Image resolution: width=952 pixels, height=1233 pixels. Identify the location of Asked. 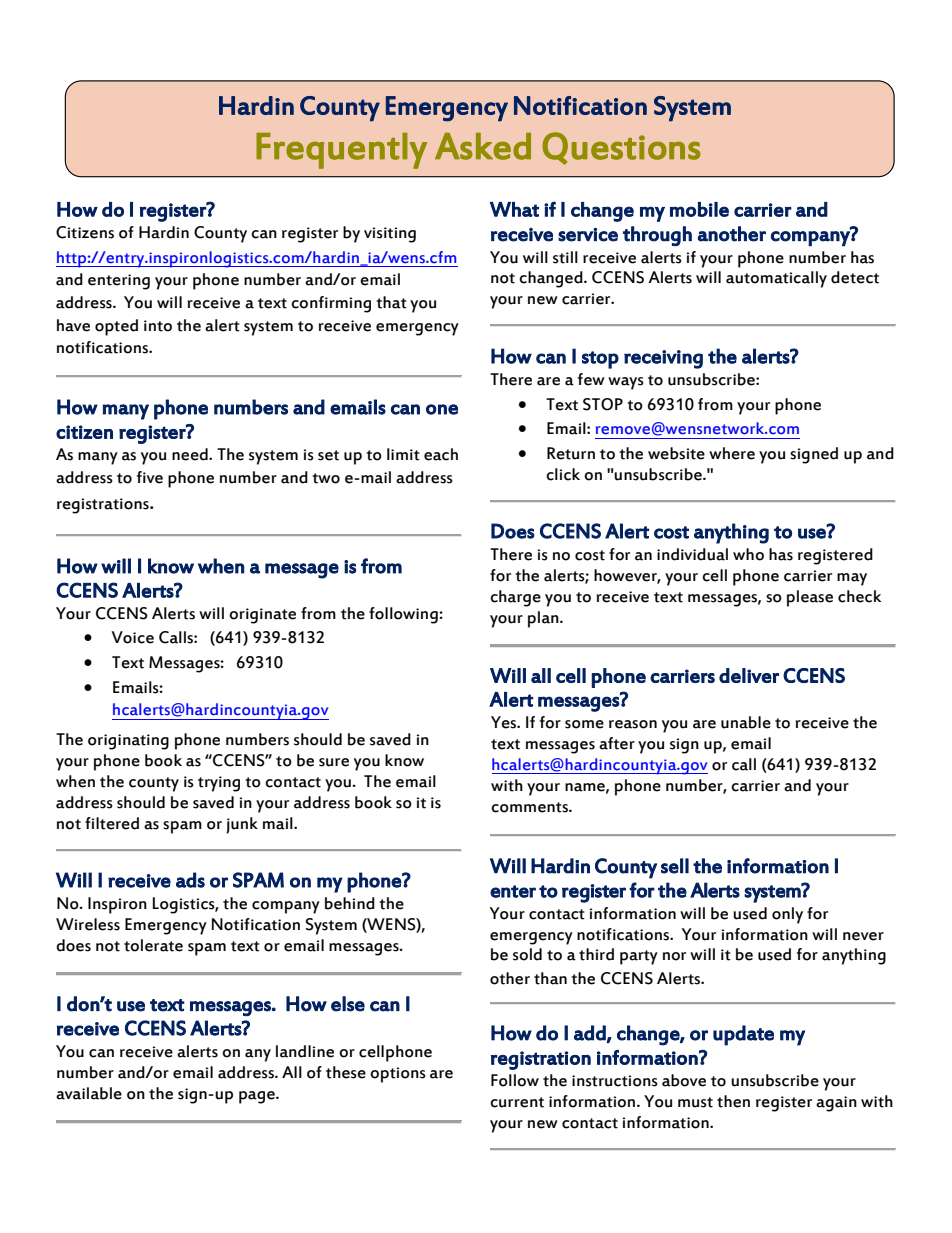
(483, 146).
